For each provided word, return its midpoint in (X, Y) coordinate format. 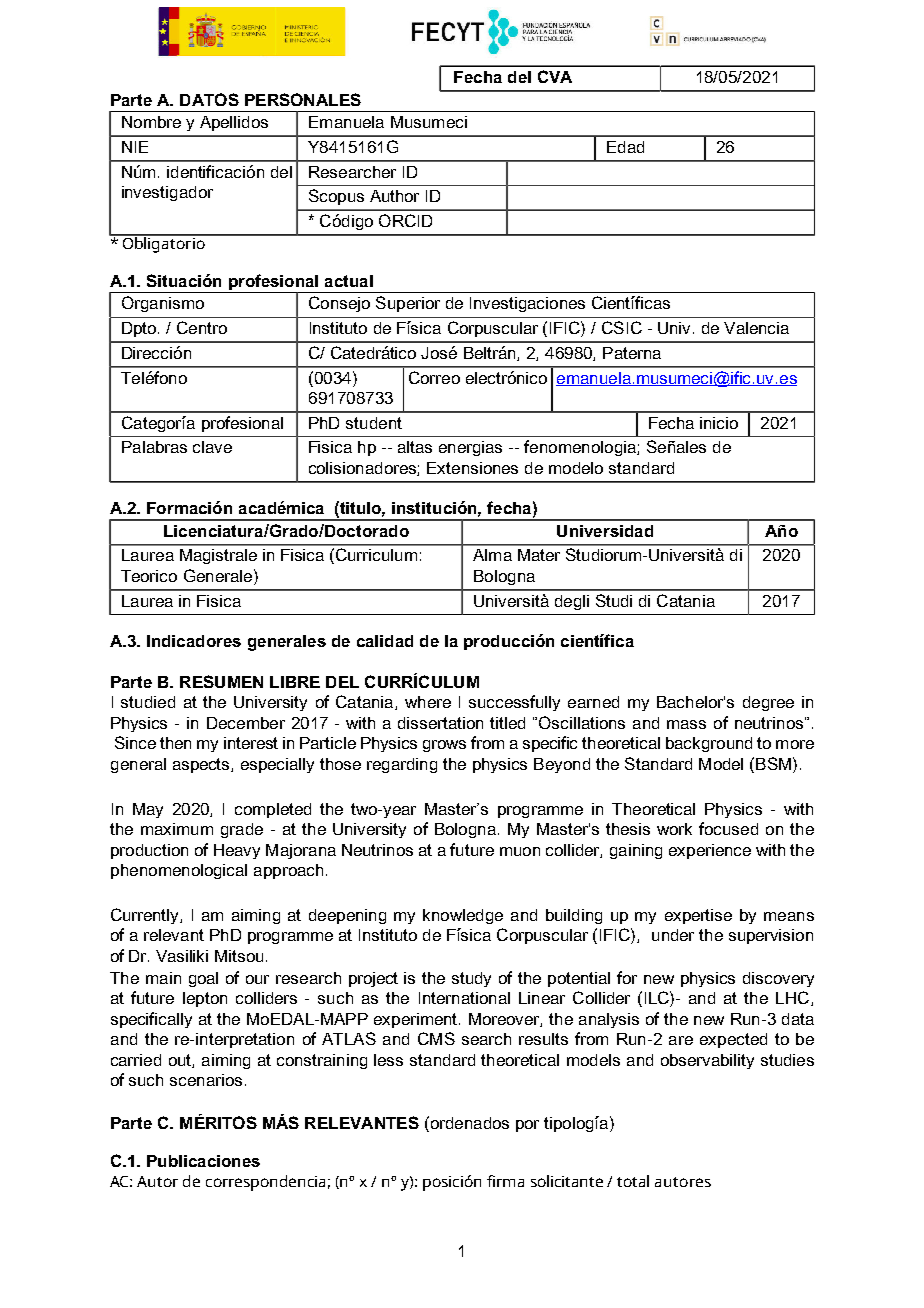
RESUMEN (221, 681)
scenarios (206, 1080)
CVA (555, 76)
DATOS (209, 99)
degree (768, 703)
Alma (492, 555)
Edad (625, 147)
